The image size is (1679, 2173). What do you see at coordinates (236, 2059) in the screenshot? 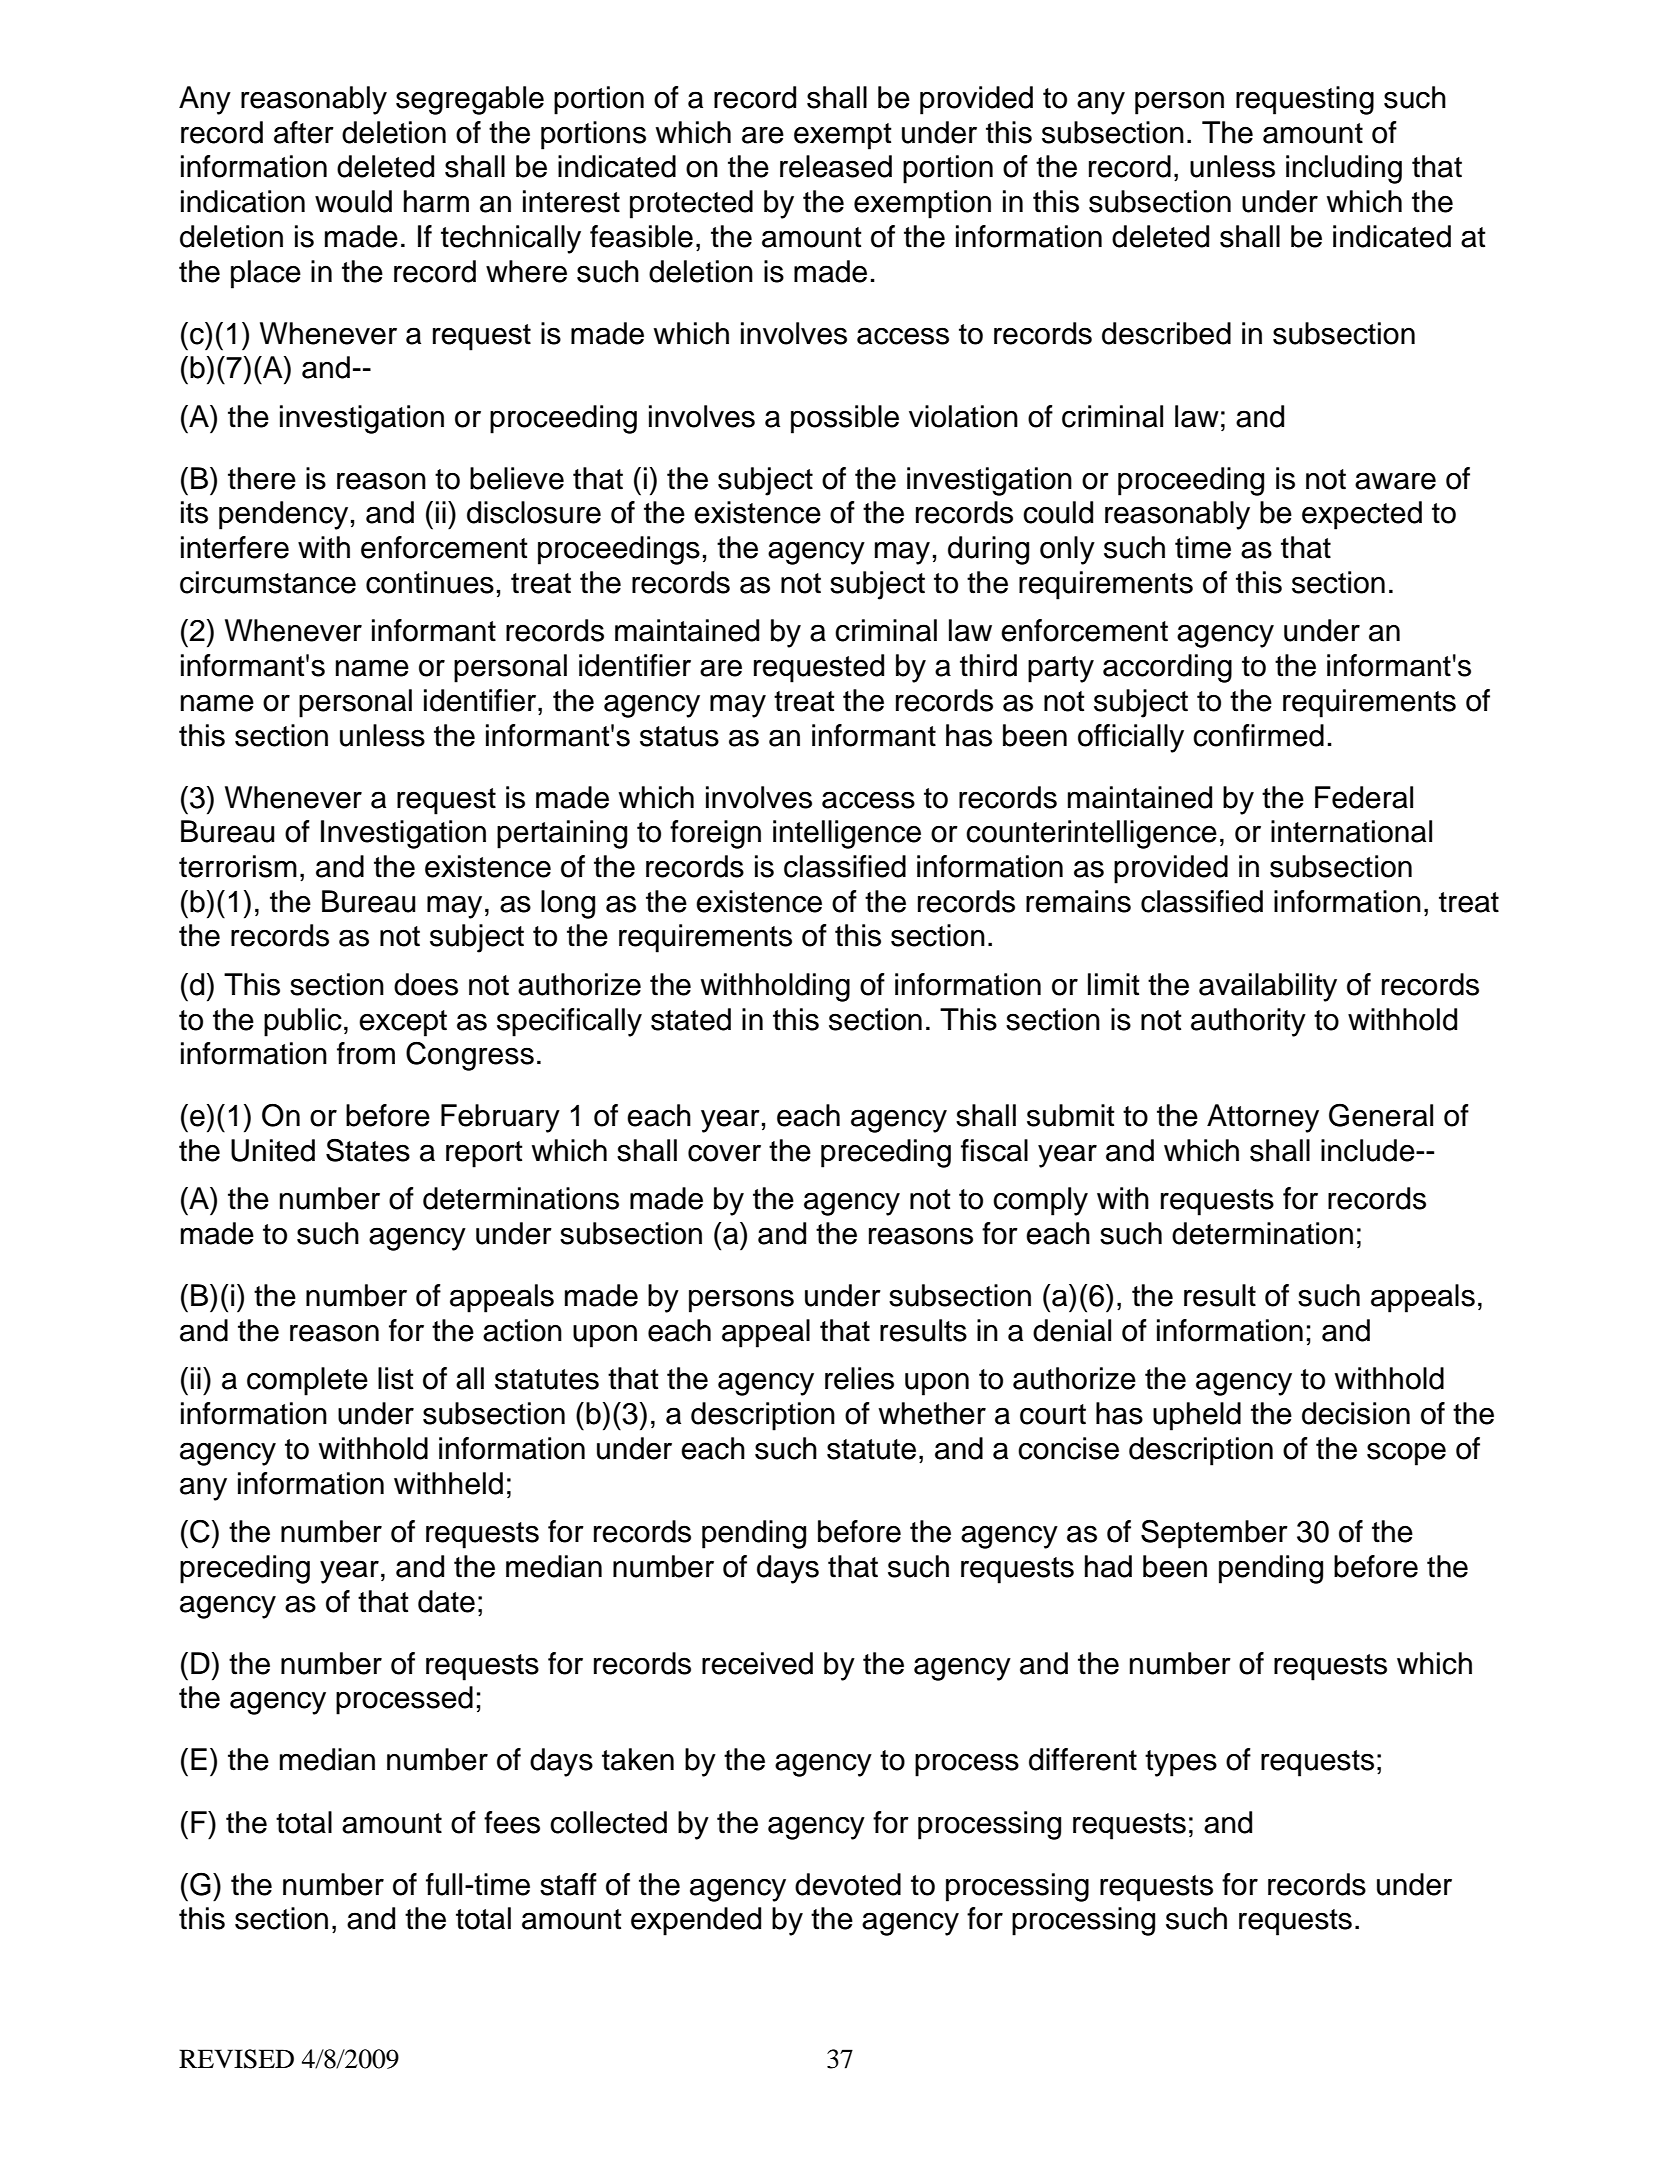
I see `REVISED` at bounding box center [236, 2059].
